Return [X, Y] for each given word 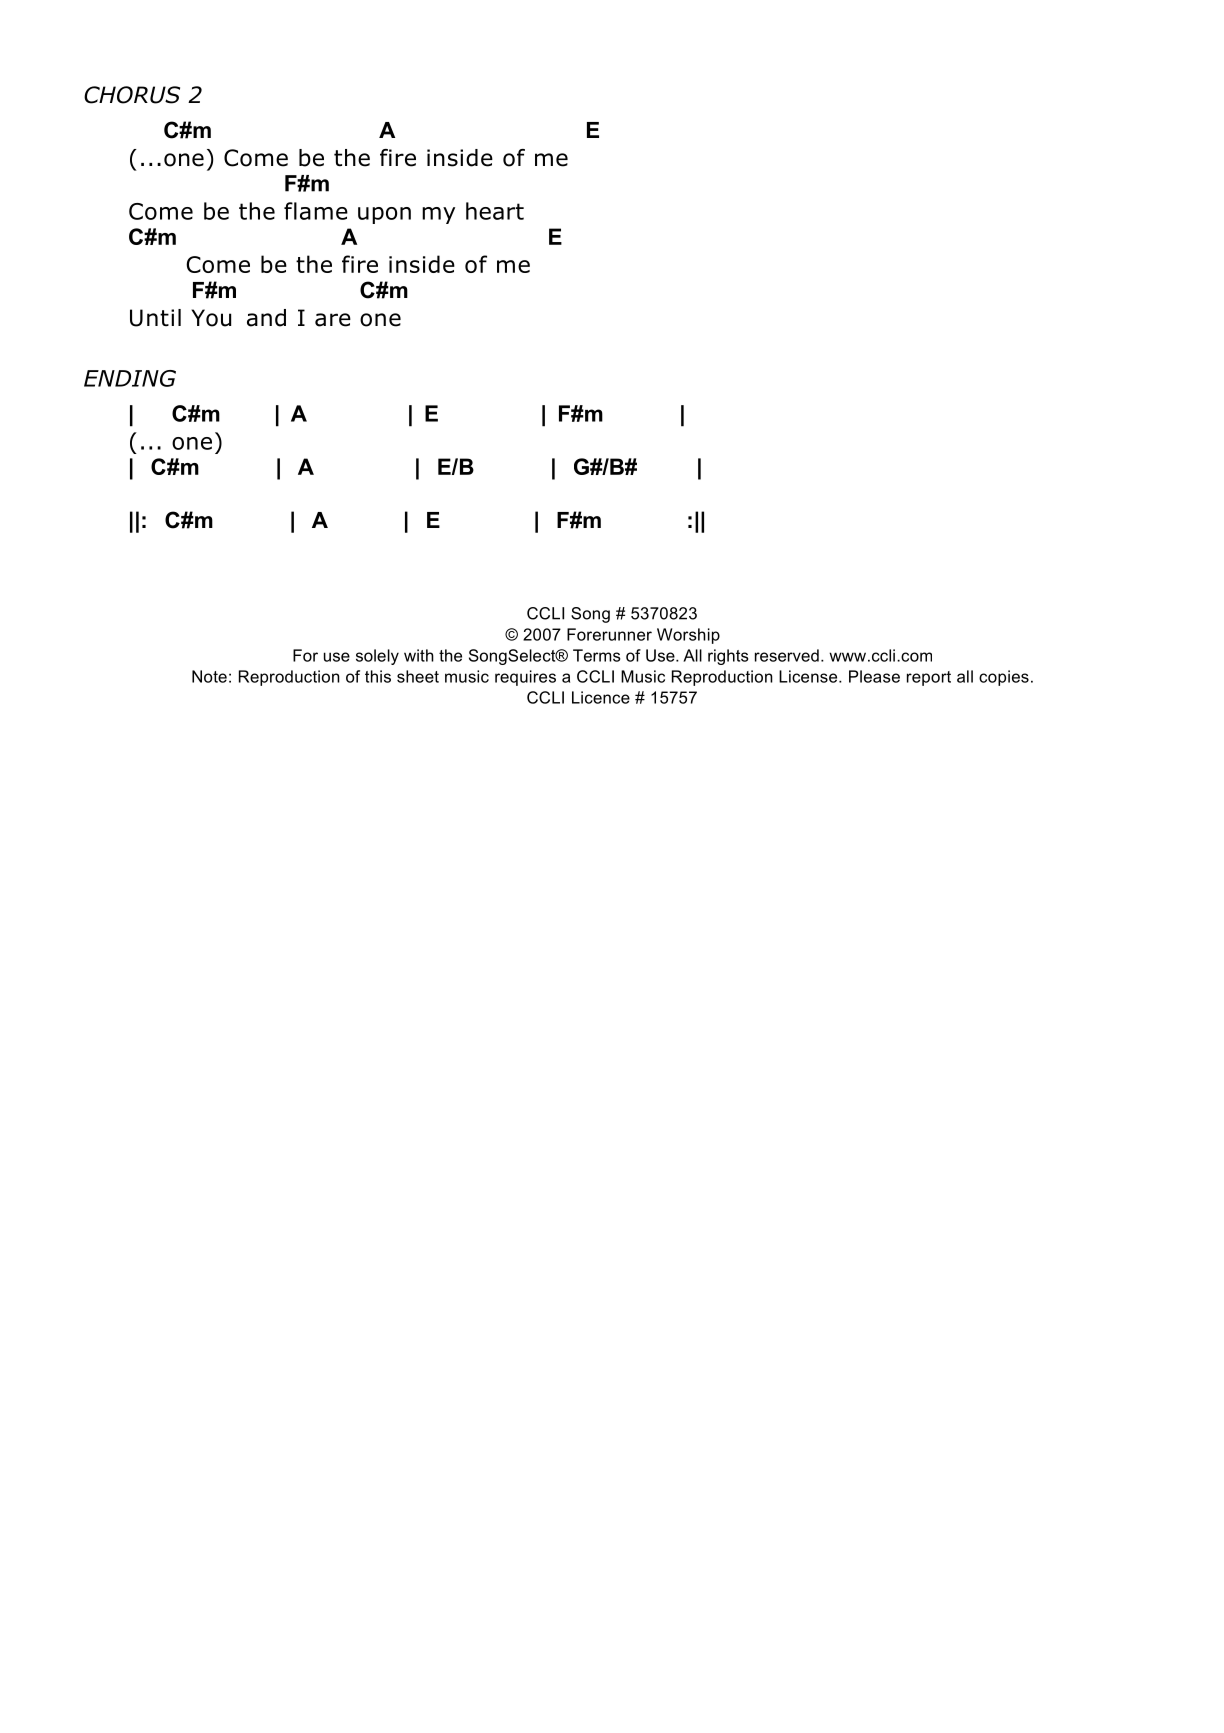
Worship [688, 636]
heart [495, 211]
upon [384, 215]
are [333, 320]
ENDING [130, 378]
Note [209, 676]
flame [316, 211]
